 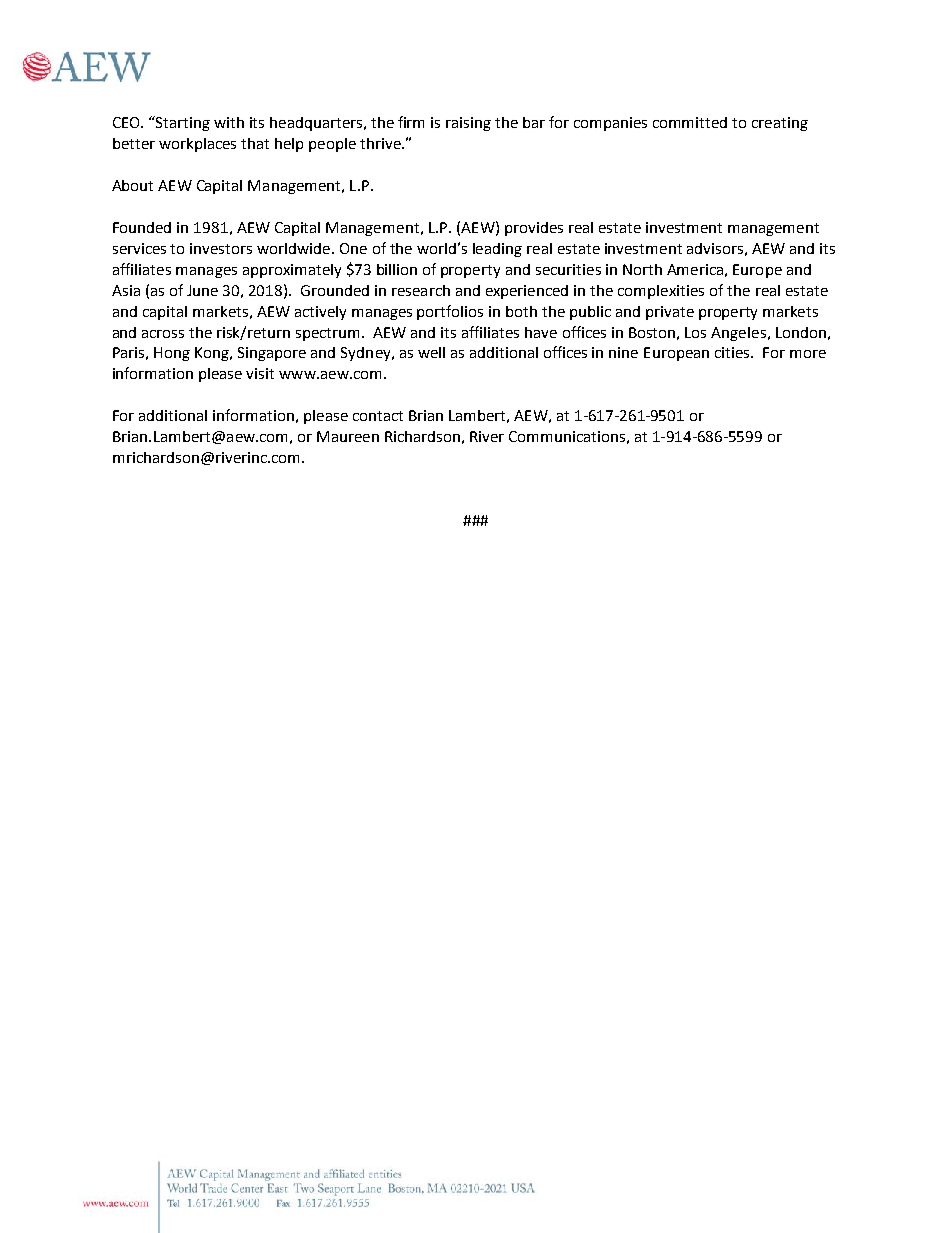 What do you see at coordinates (378, 416) in the image?
I see `contact` at bounding box center [378, 416].
